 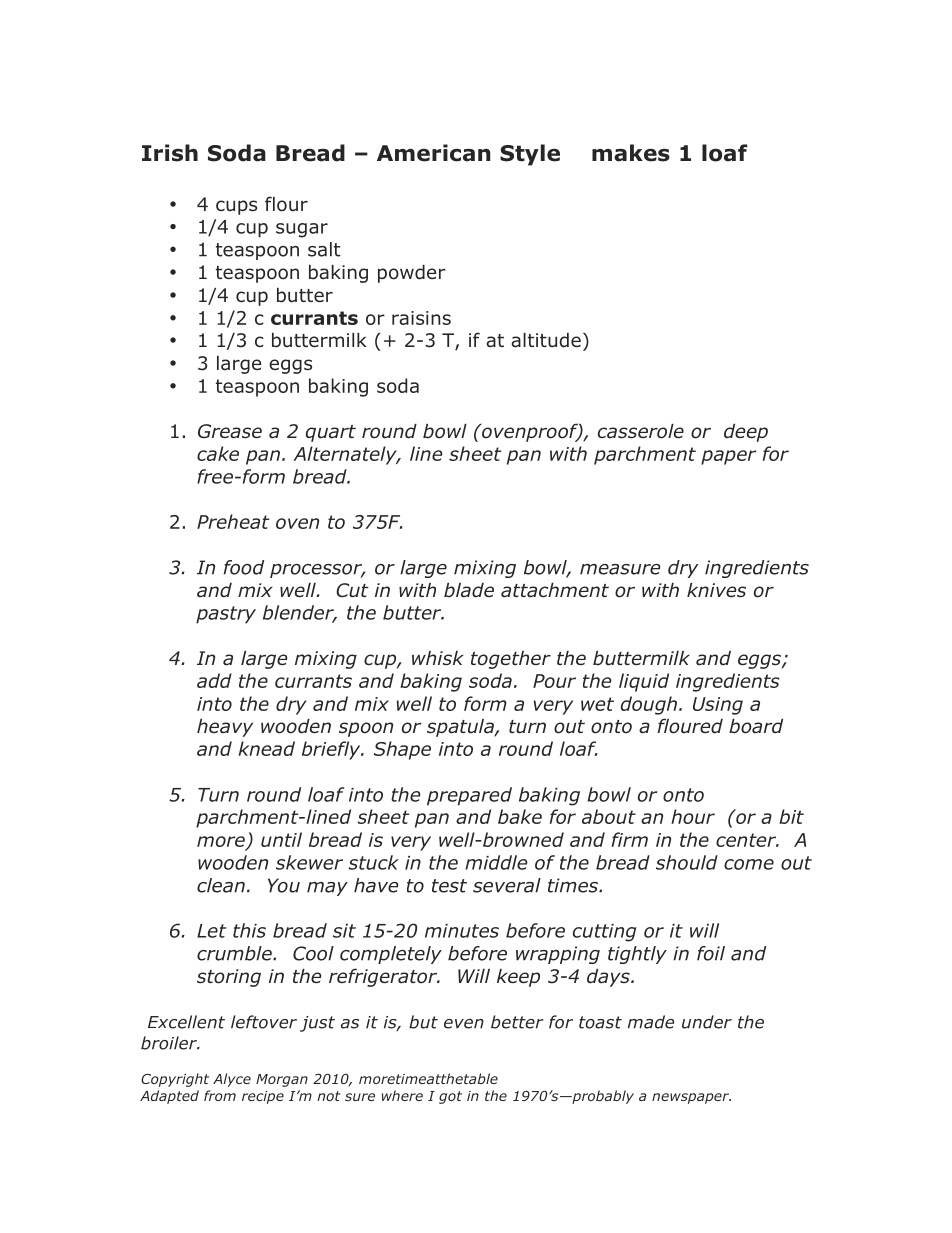 I want to click on deep, so click(x=746, y=433).
